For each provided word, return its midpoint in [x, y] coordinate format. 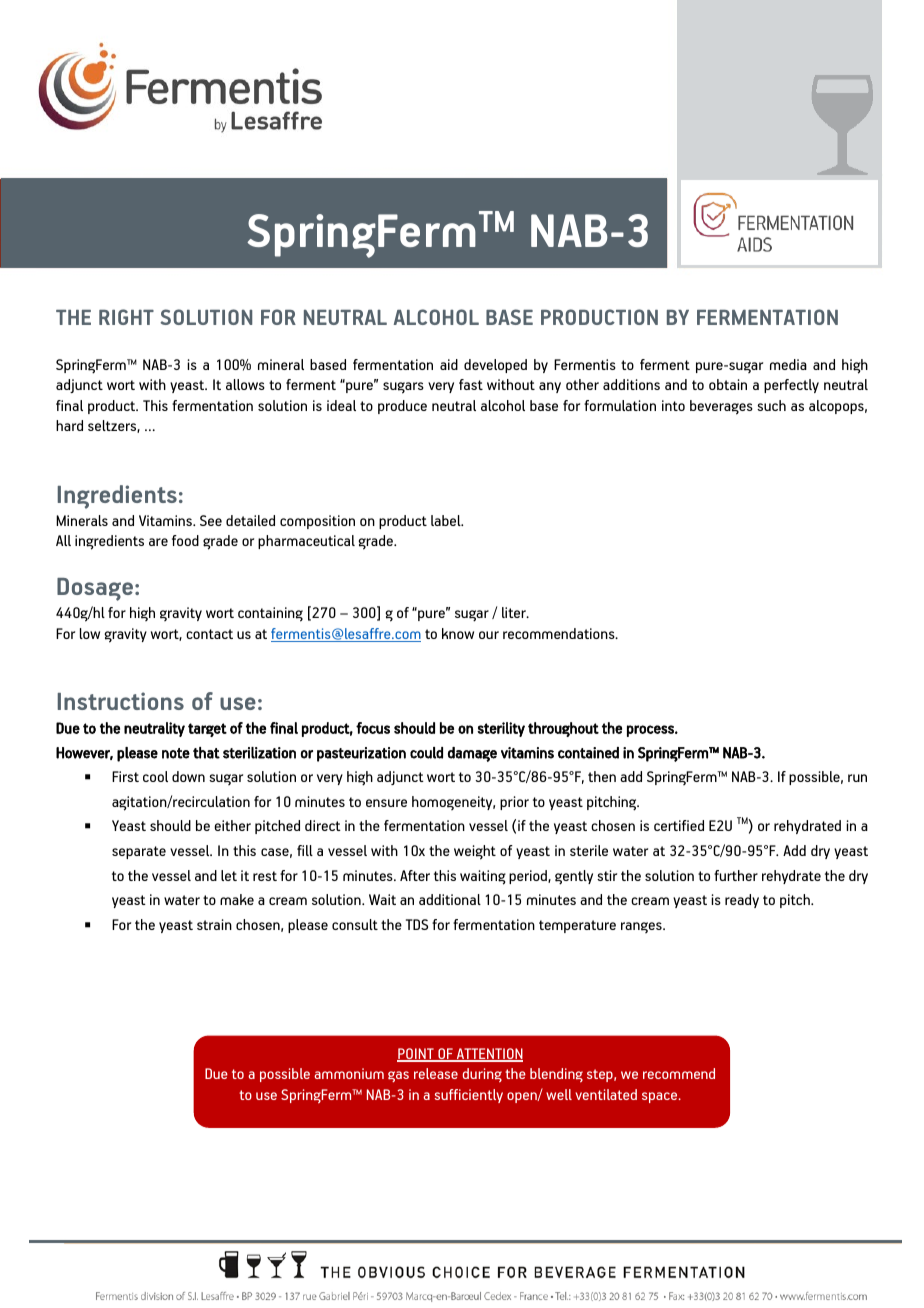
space [661, 1097]
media [788, 364]
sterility [501, 729]
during [482, 1075]
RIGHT [126, 317]
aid [449, 364]
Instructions [121, 701]
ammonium [349, 1073]
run [857, 778]
